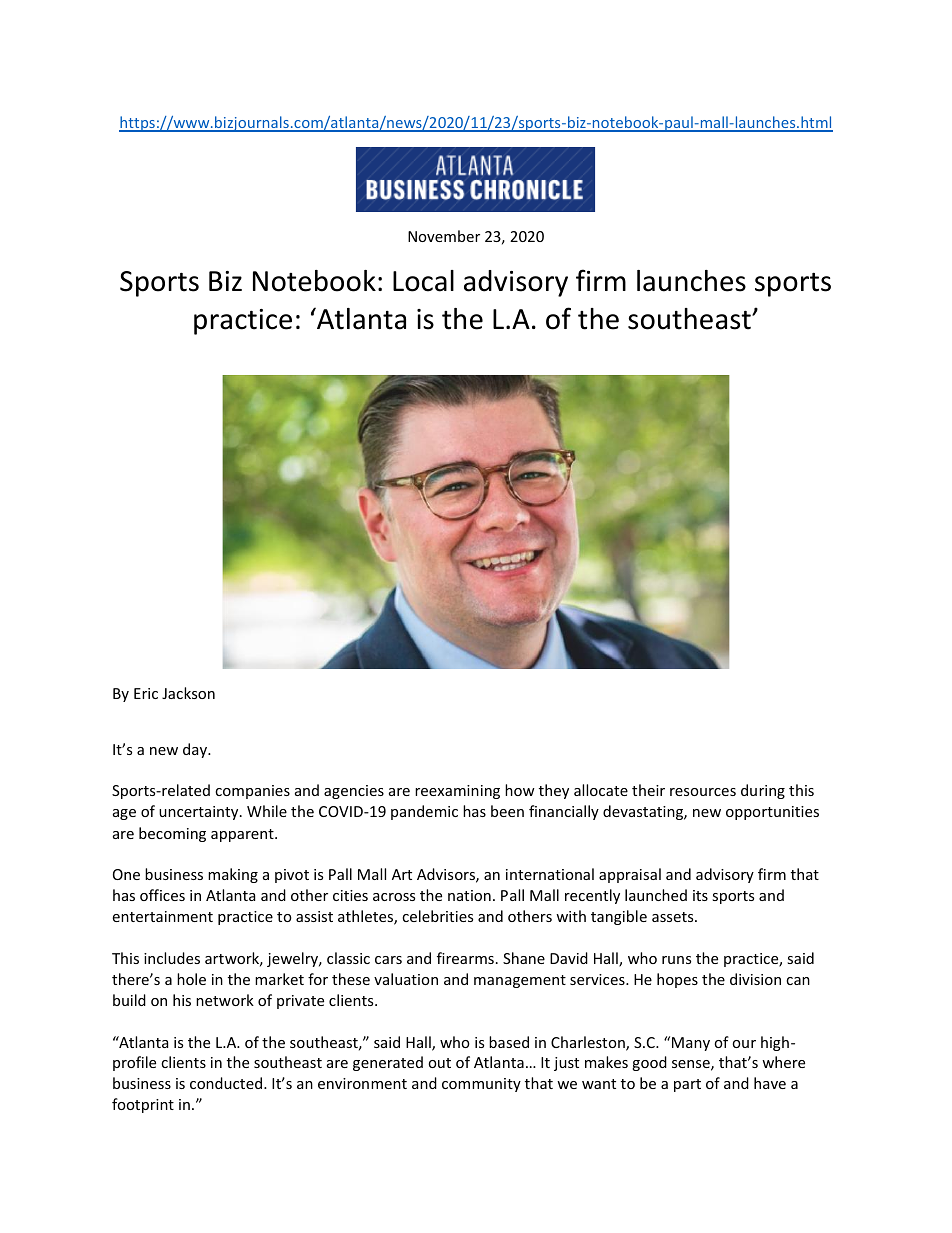 Image resolution: width=952 pixels, height=1233 pixels. Describe the element at coordinates (226, 1083) in the screenshot. I see `conducted` at that location.
